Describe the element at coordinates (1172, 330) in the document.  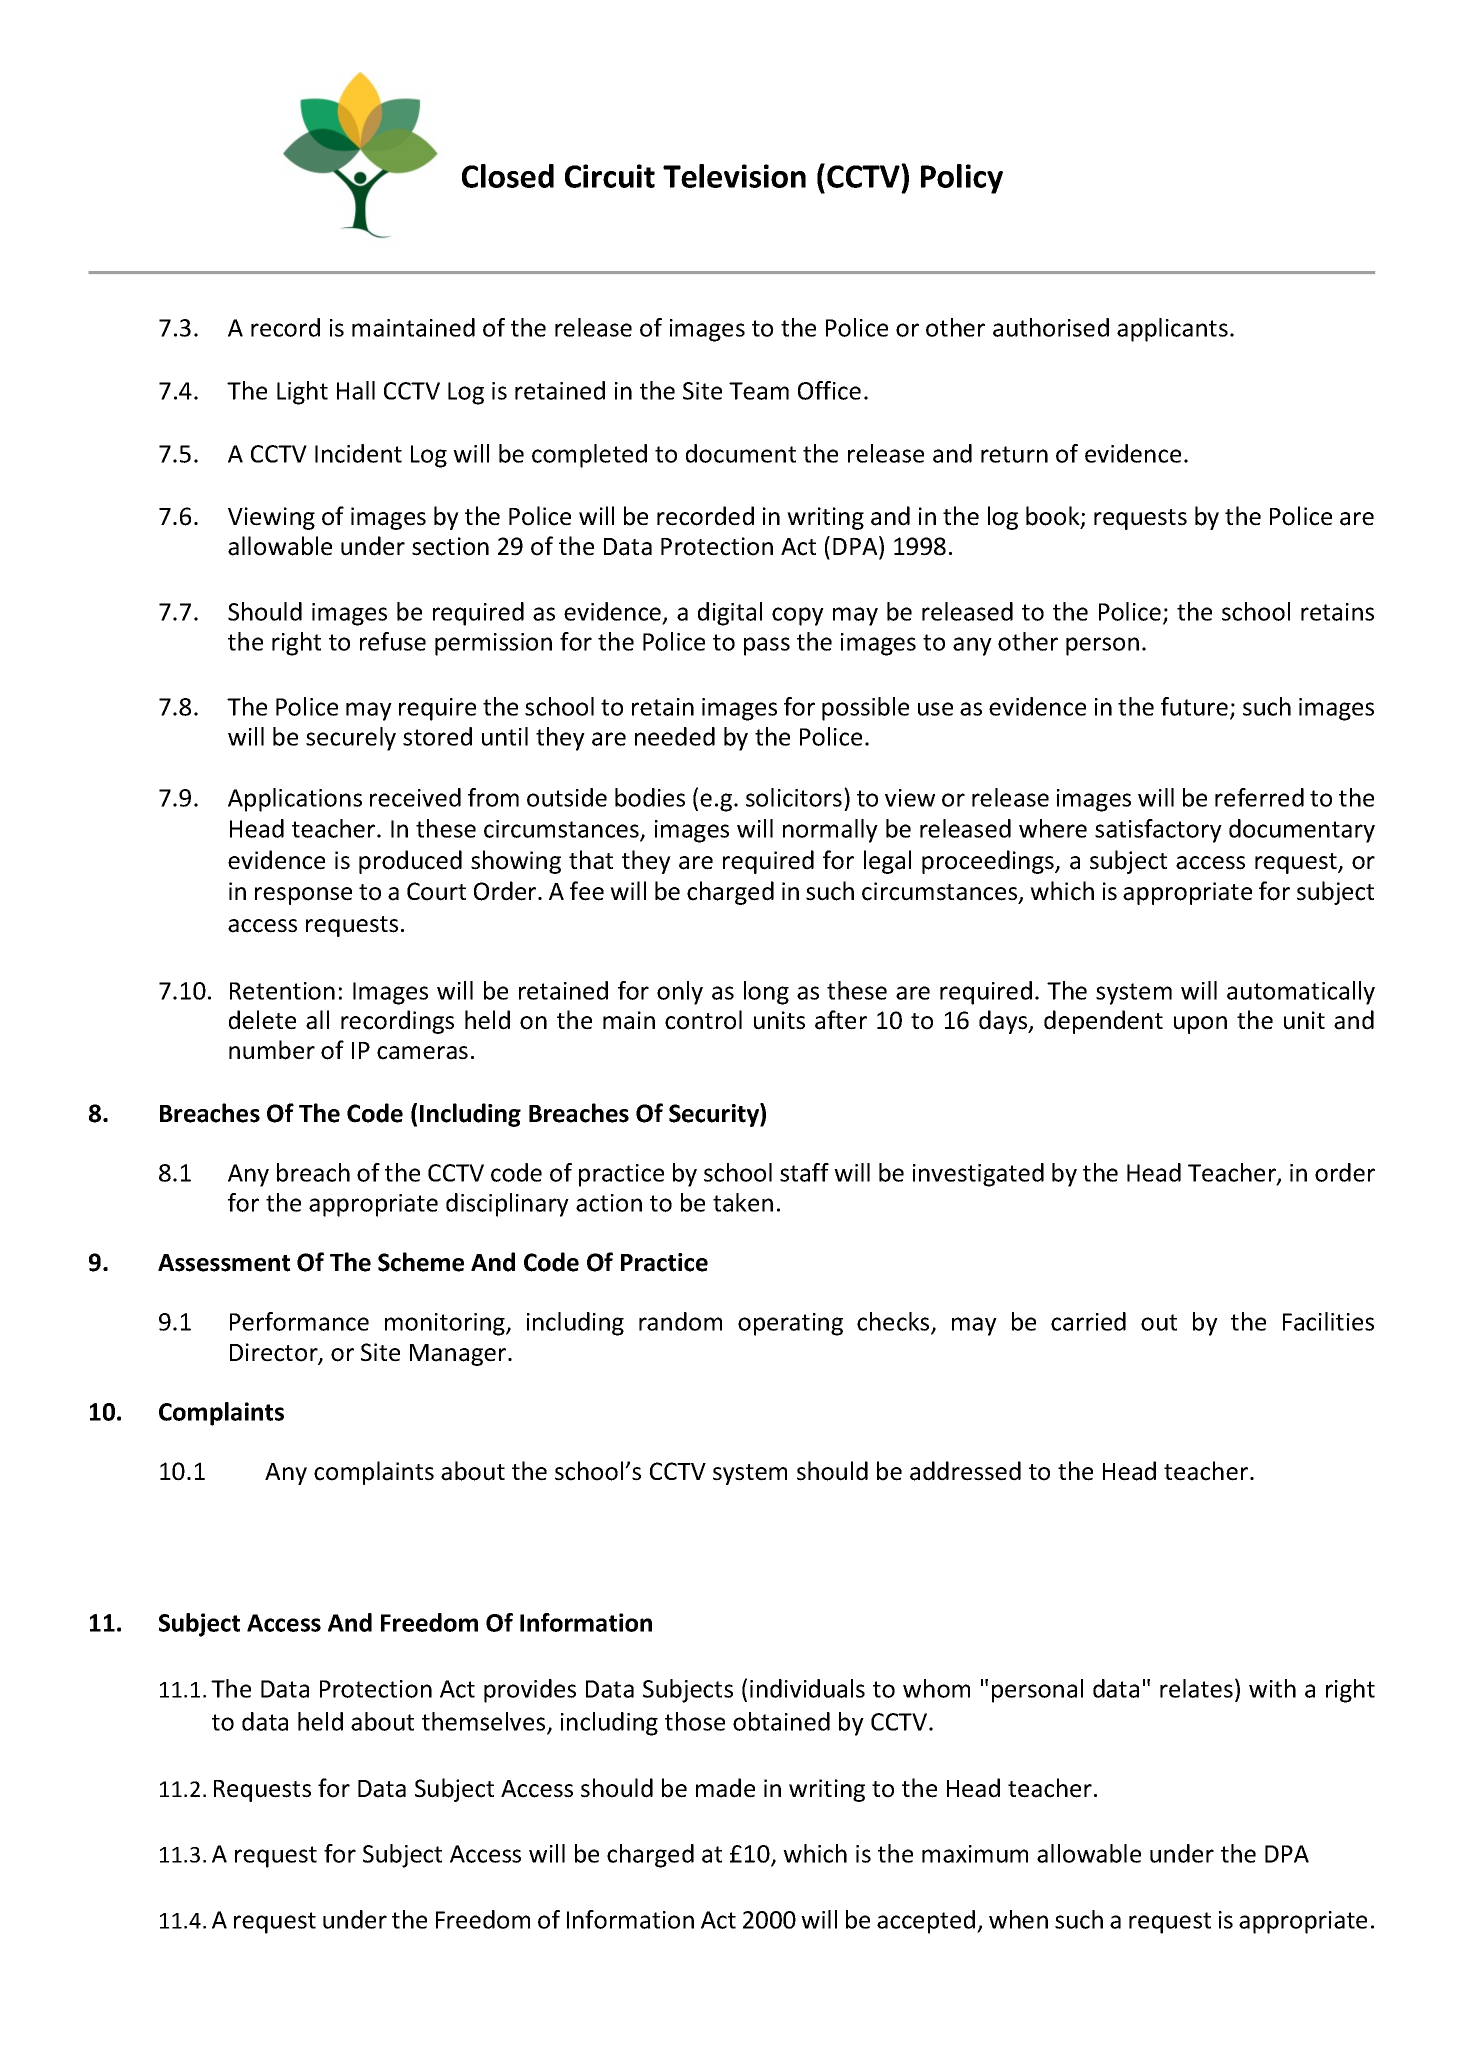
I see `applicants` at that location.
